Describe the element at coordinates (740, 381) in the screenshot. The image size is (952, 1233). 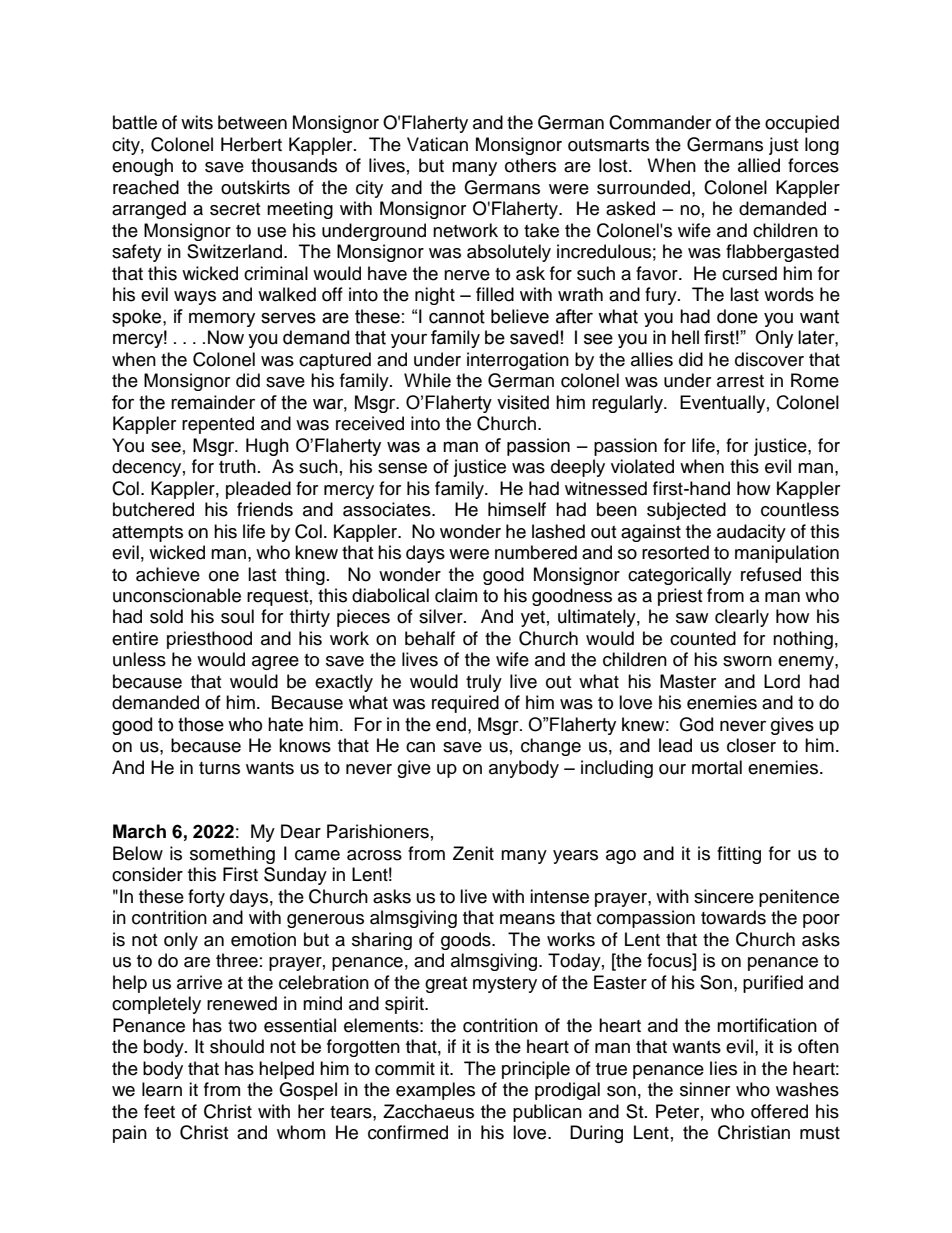
I see `arrest` at that location.
